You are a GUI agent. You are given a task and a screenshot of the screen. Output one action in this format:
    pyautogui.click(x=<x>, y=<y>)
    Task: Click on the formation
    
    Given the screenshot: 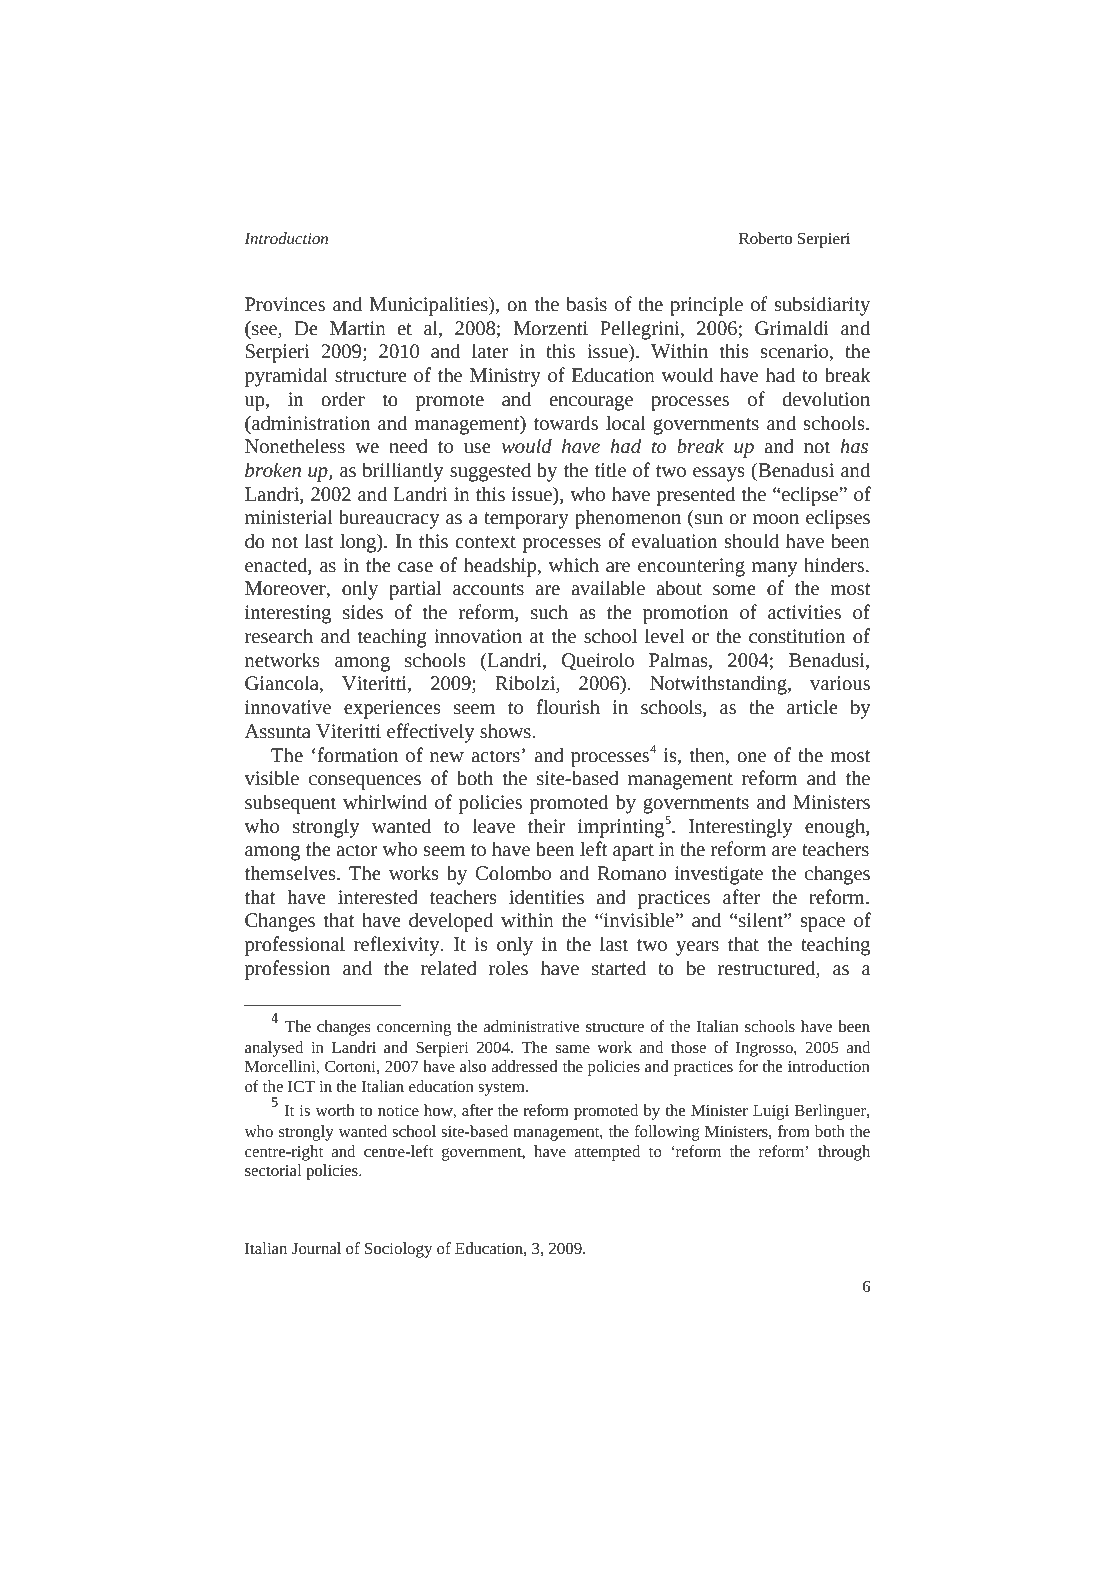 What is the action you would take?
    pyautogui.click(x=356, y=754)
